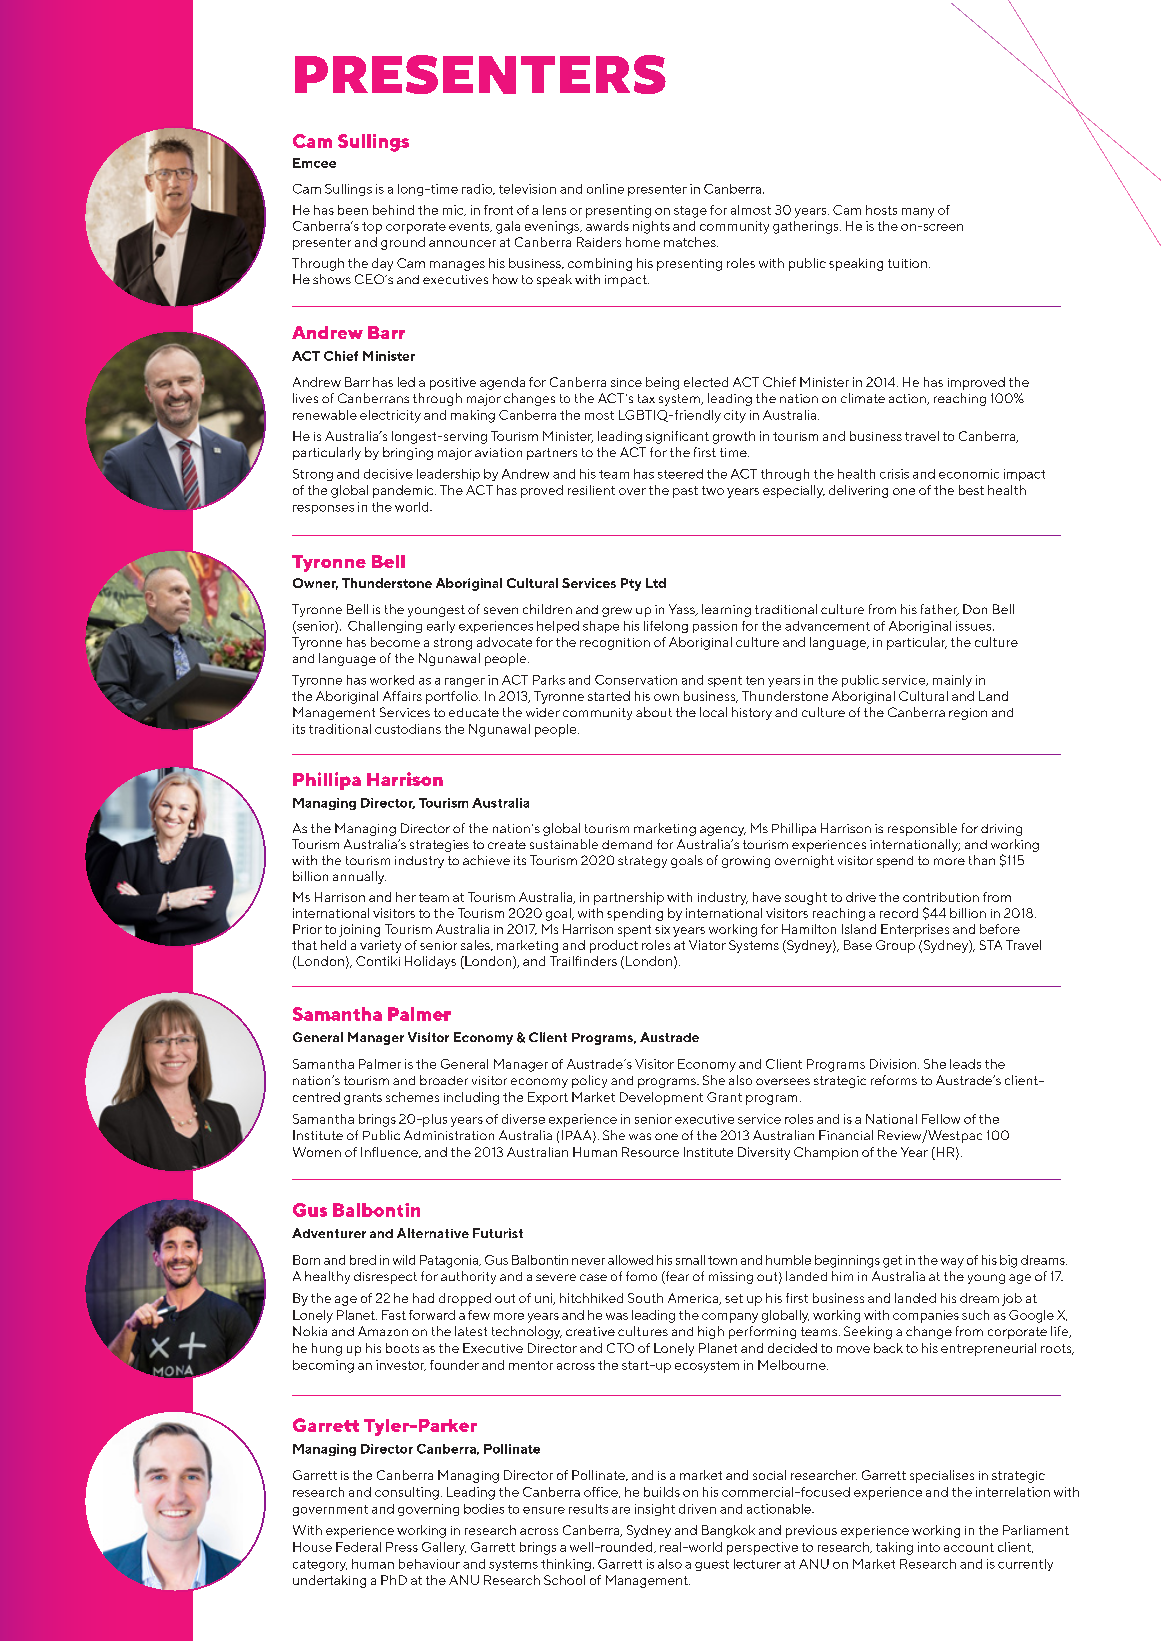 Image resolution: width=1161 pixels, height=1641 pixels. I want to click on Alternative, so click(433, 1233).
